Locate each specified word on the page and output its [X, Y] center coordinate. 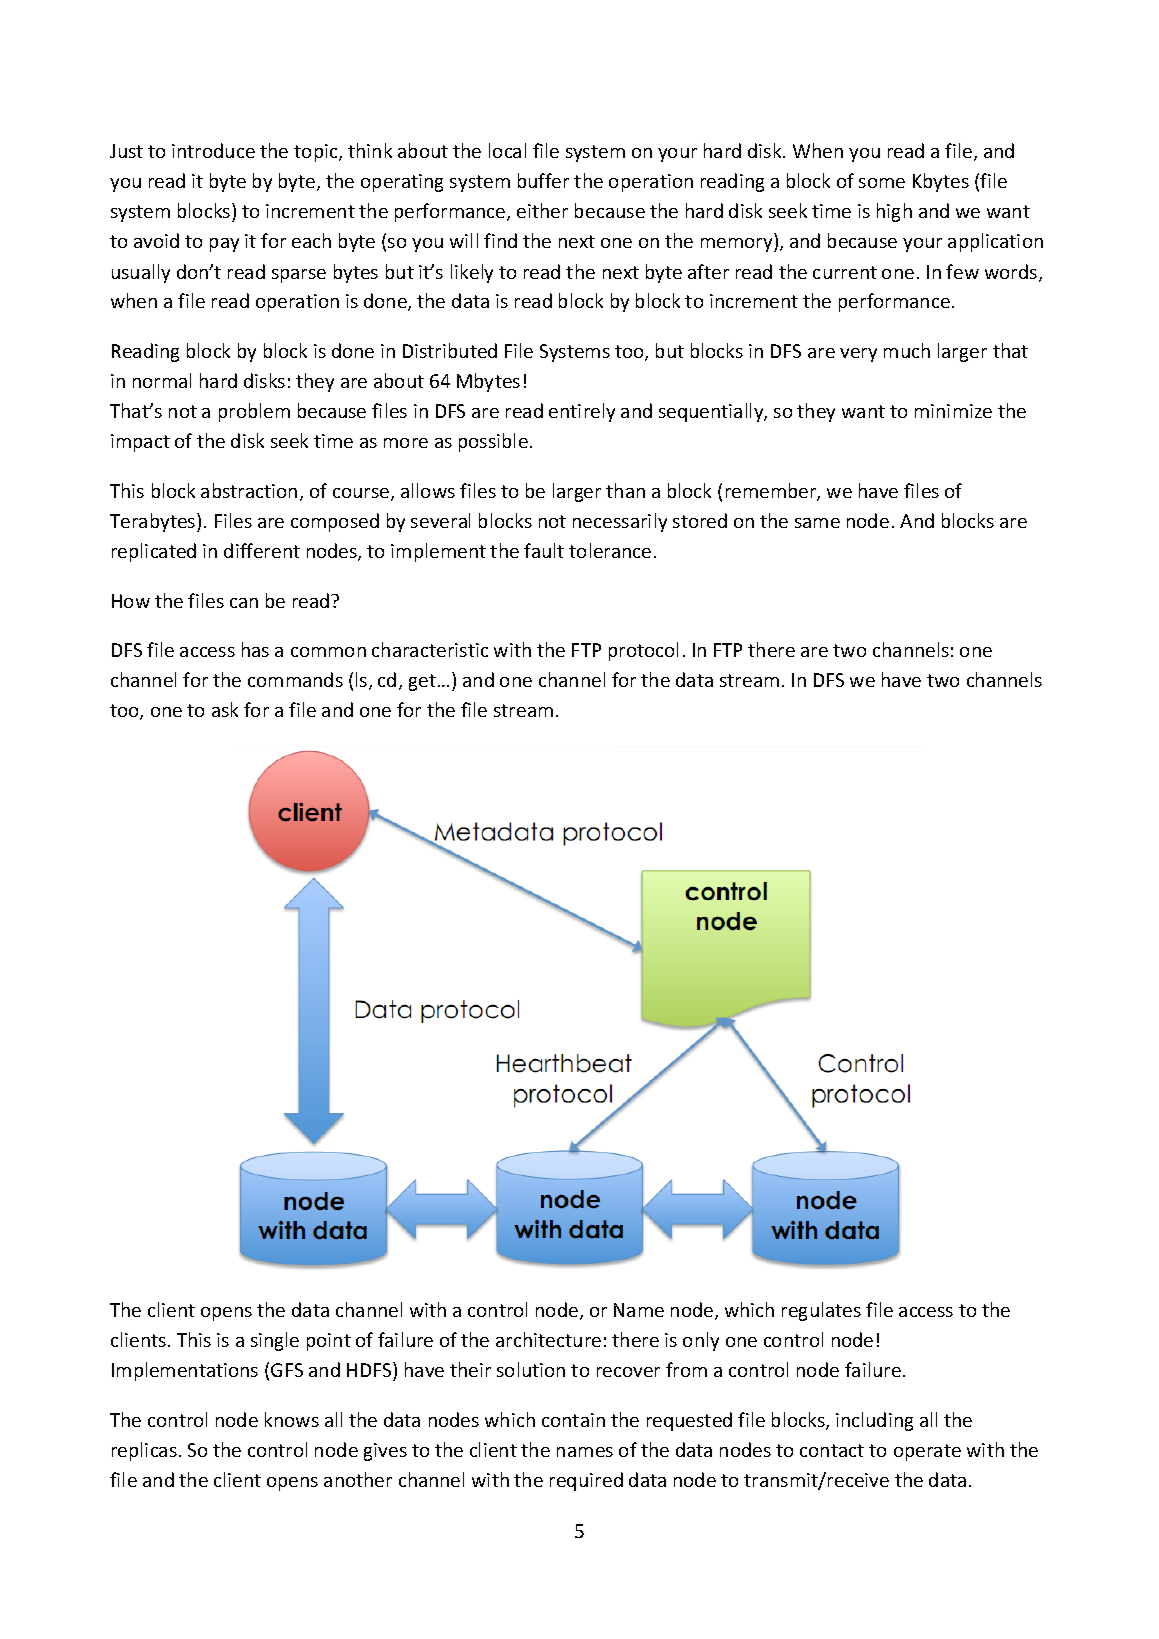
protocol [643, 651]
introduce [213, 150]
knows [292, 1419]
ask [225, 709]
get [422, 682]
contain [573, 1420]
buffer [543, 180]
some [882, 183]
